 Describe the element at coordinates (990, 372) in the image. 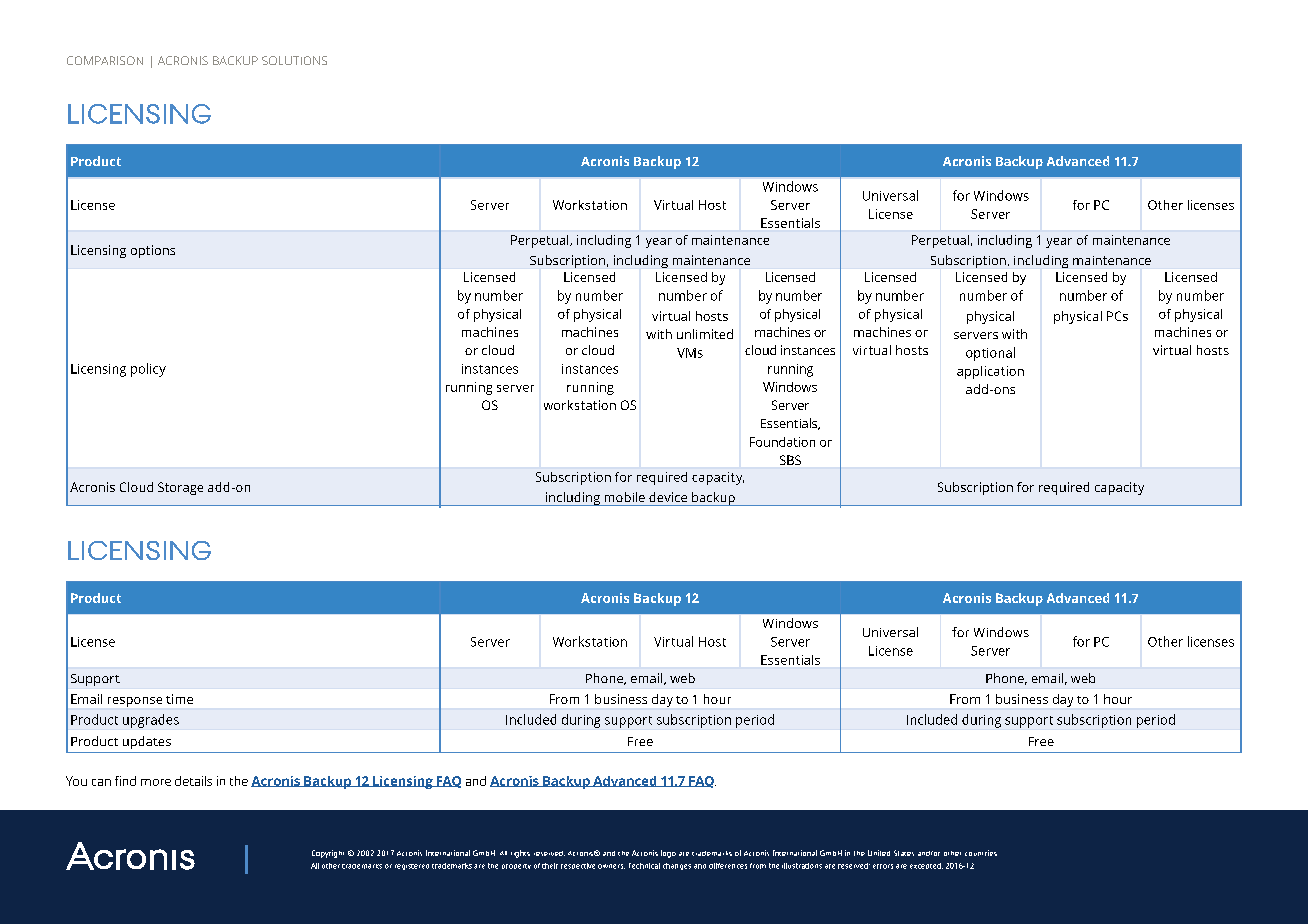

I see `application` at that location.
